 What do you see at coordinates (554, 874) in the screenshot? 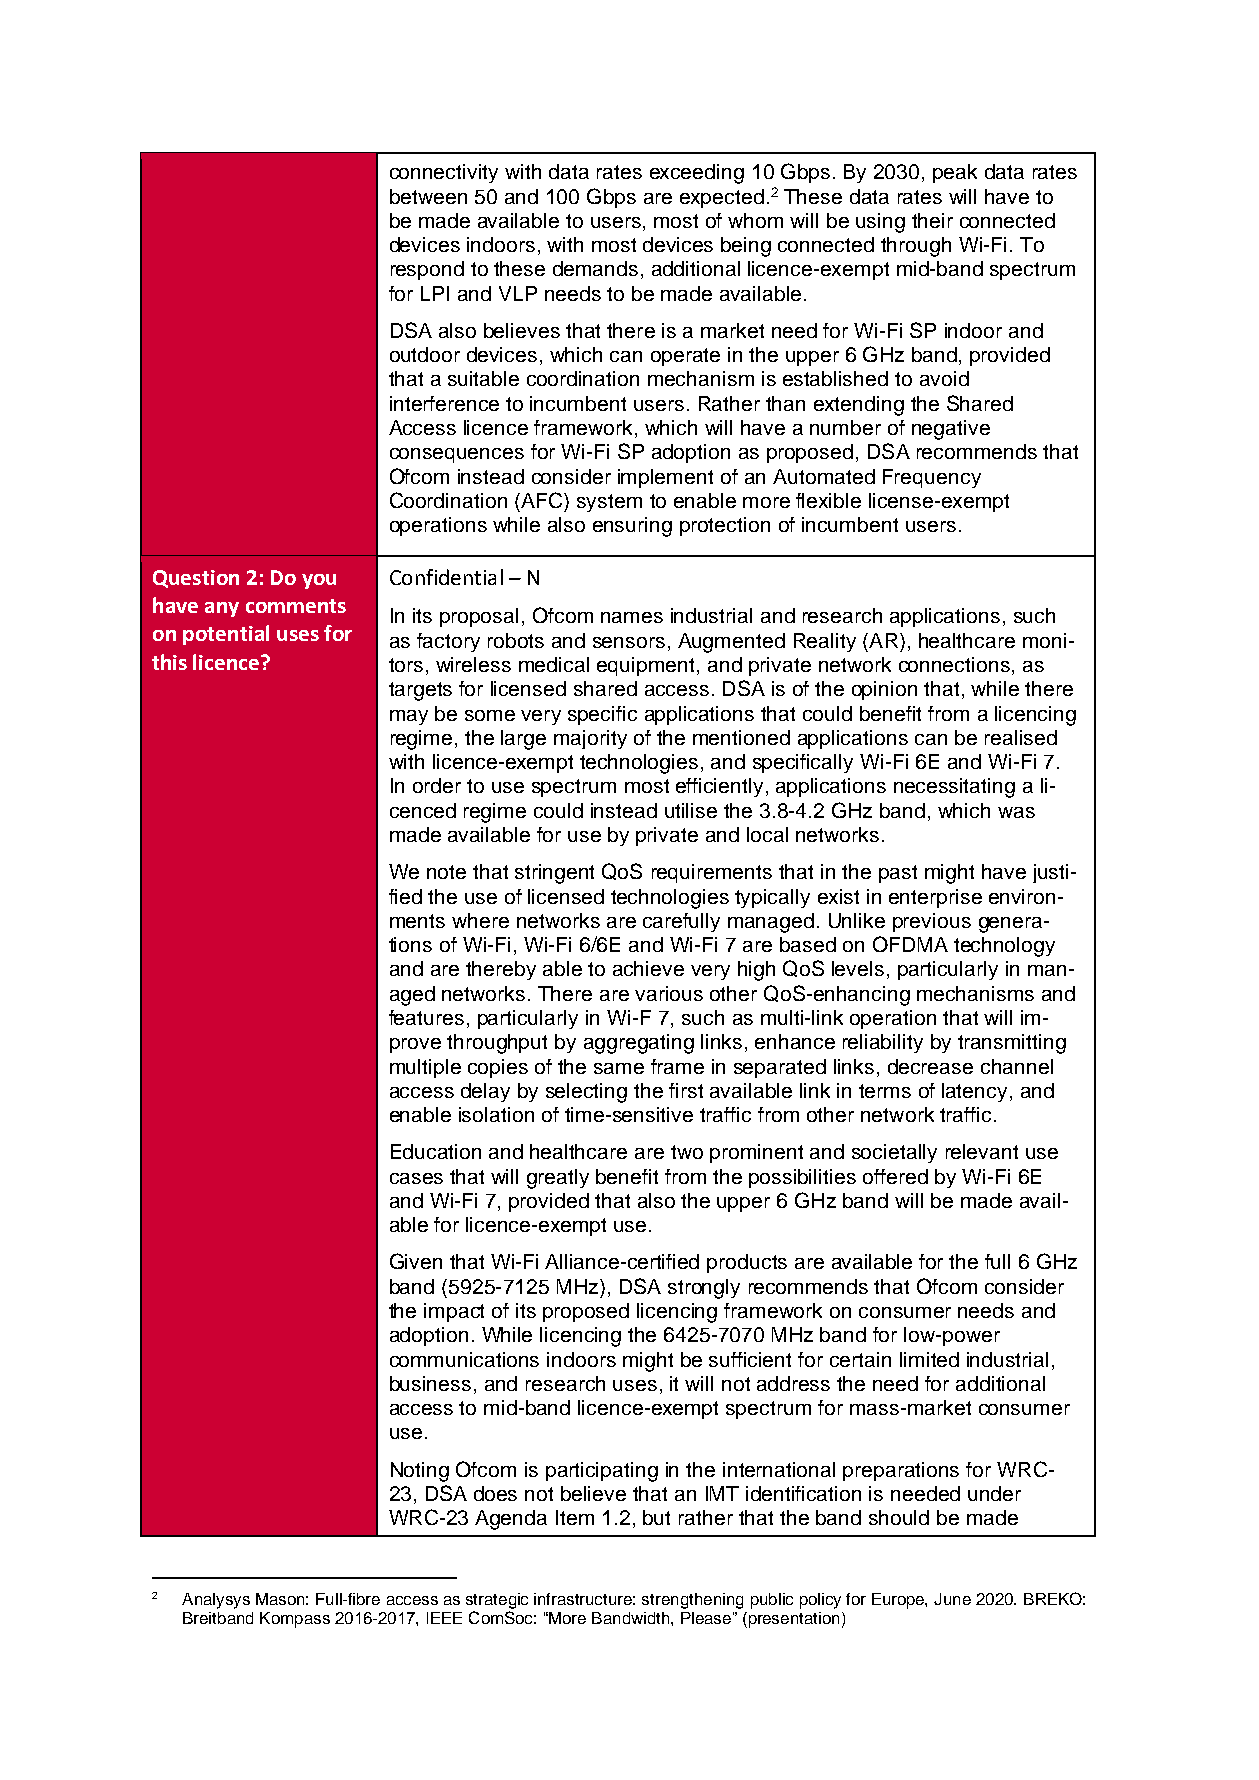
I see `stringent` at bounding box center [554, 874].
